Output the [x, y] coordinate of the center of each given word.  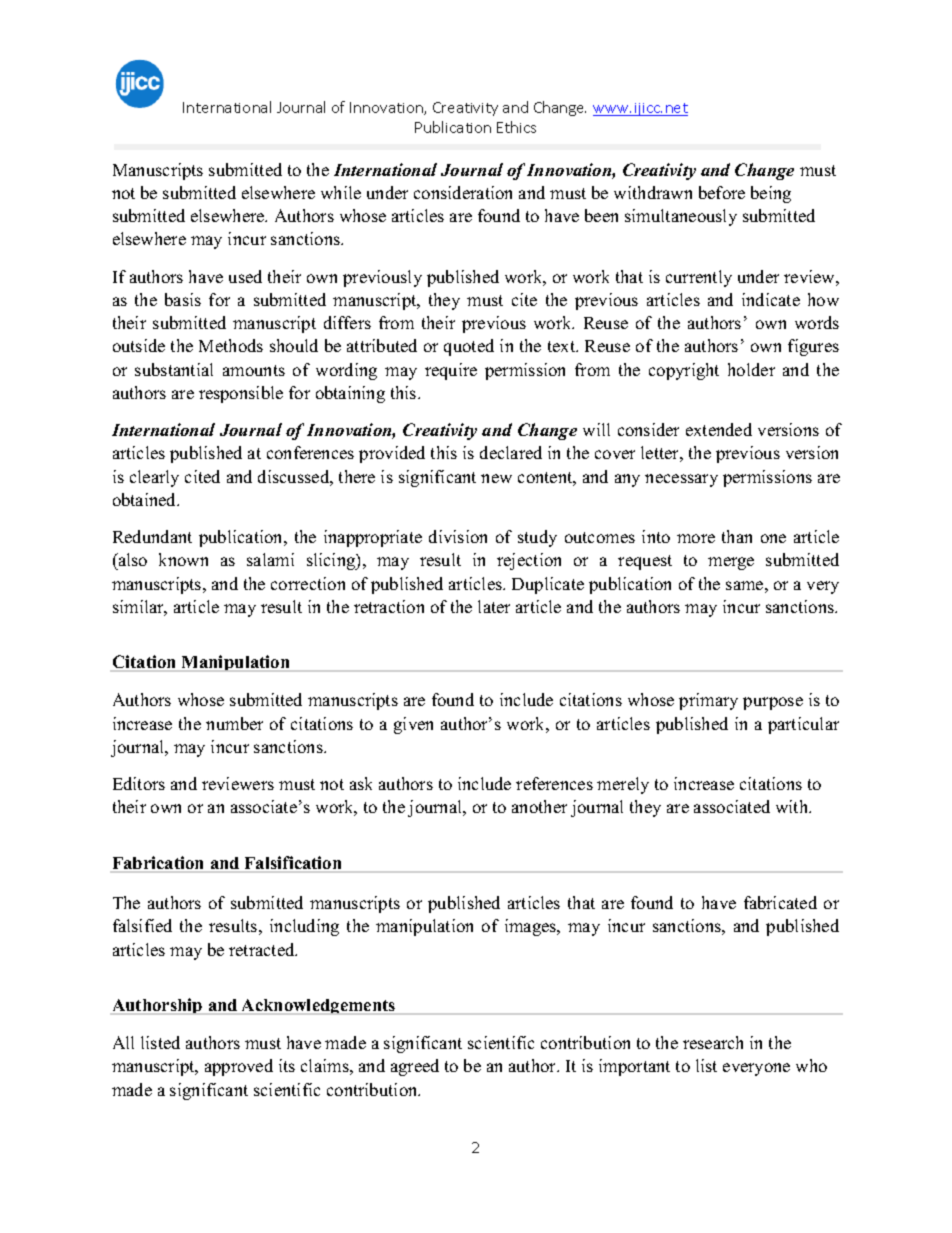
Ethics [516, 127]
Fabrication [158, 864]
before [722, 192]
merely [623, 785]
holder [751, 369]
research [713, 1042]
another [539, 806]
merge [731, 563]
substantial [174, 369]
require [451, 371]
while [341, 192]
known [183, 559]
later [494, 606]
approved [239, 1067]
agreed [415, 1067]
